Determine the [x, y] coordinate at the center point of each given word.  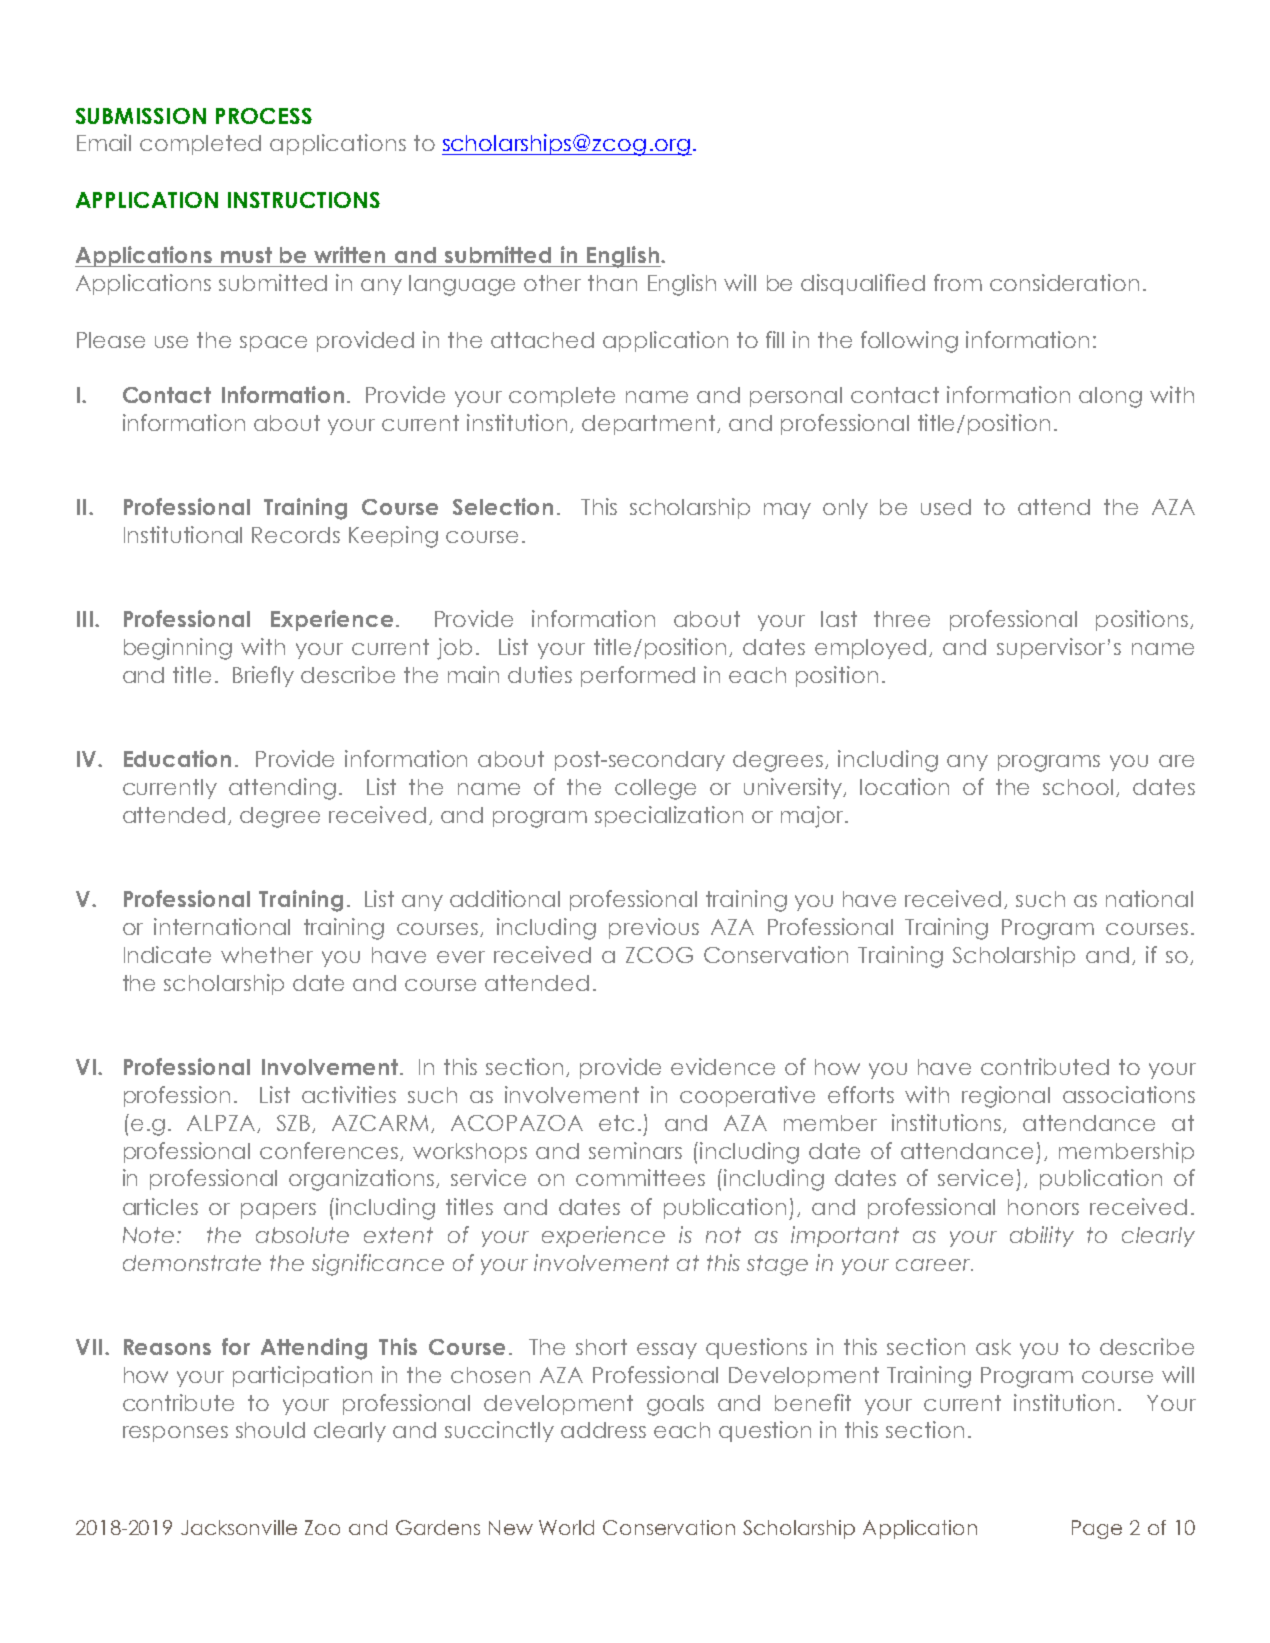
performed [638, 676]
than [612, 283]
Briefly [263, 676]
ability [1042, 1236]
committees [640, 1177]
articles [160, 1206]
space [273, 344]
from [958, 282]
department [650, 425]
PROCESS [264, 116]
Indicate [167, 954]
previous [654, 928]
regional [1006, 1097]
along [1110, 397]
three [902, 619]
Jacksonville [239, 1527]
